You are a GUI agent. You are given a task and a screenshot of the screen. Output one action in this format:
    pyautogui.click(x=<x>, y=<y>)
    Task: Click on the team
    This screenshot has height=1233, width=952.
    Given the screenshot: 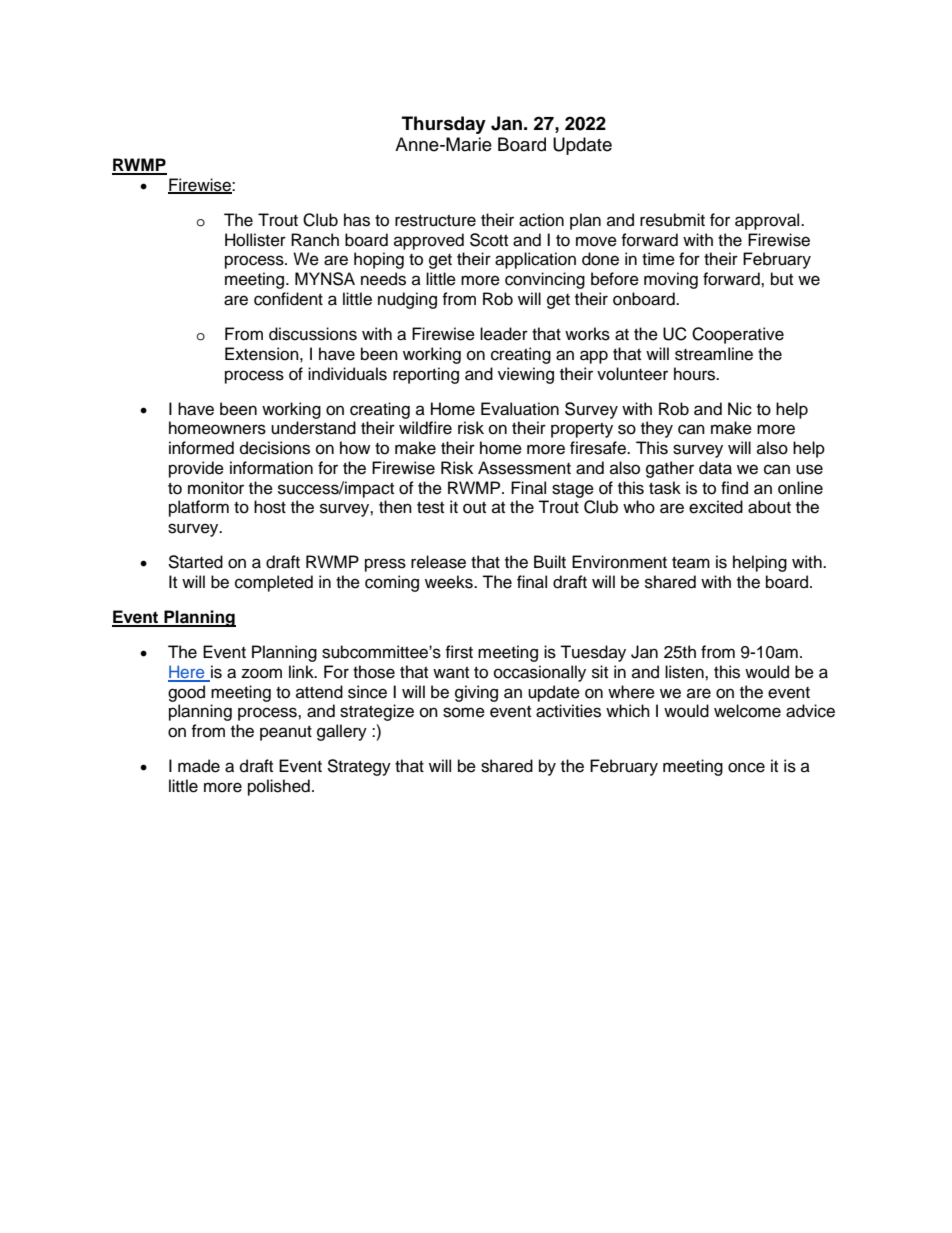 What is the action you would take?
    pyautogui.click(x=691, y=563)
